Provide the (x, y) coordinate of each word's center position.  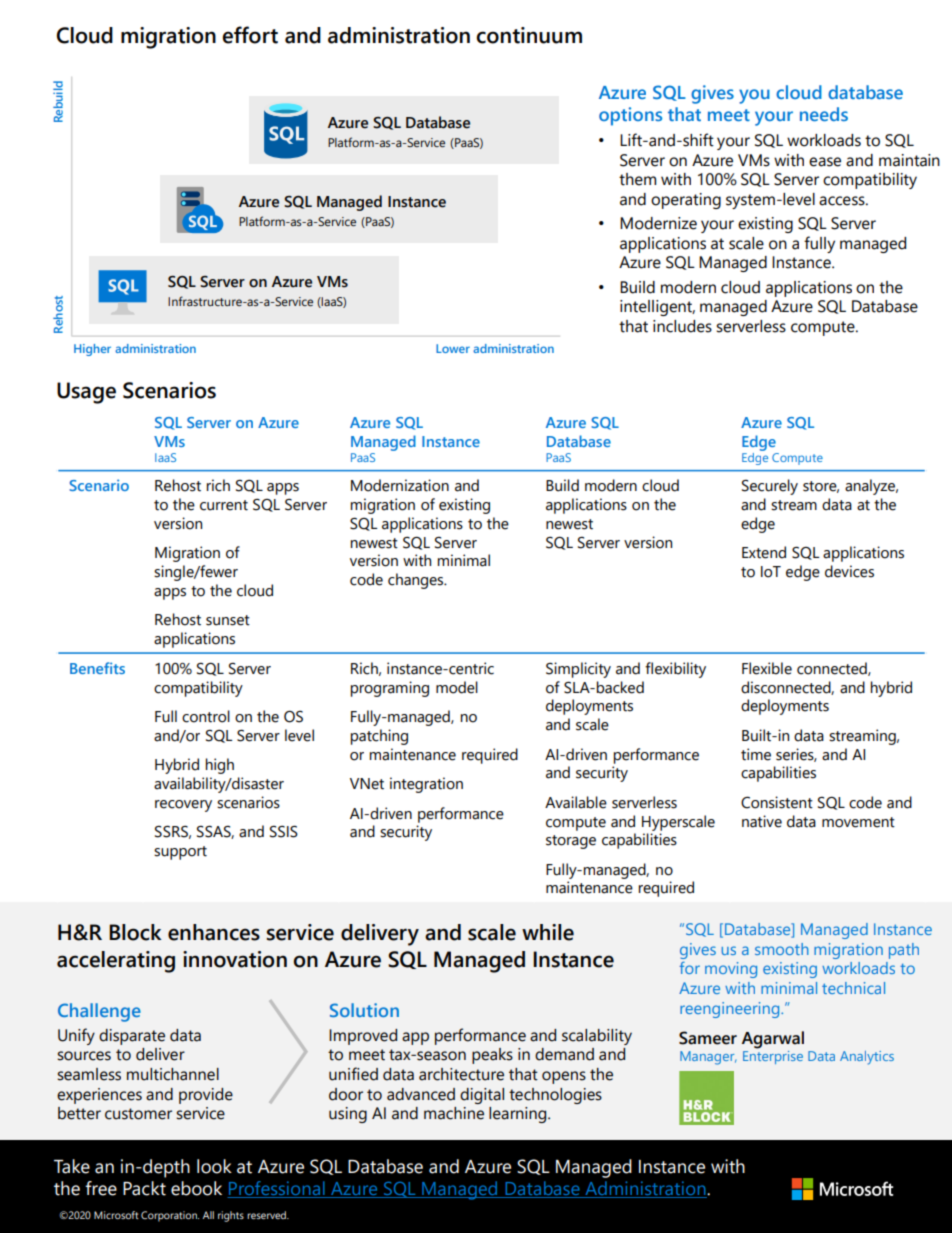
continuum (529, 35)
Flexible (767, 668)
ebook (196, 1188)
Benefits (97, 668)
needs (824, 114)
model (457, 687)
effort (250, 35)
